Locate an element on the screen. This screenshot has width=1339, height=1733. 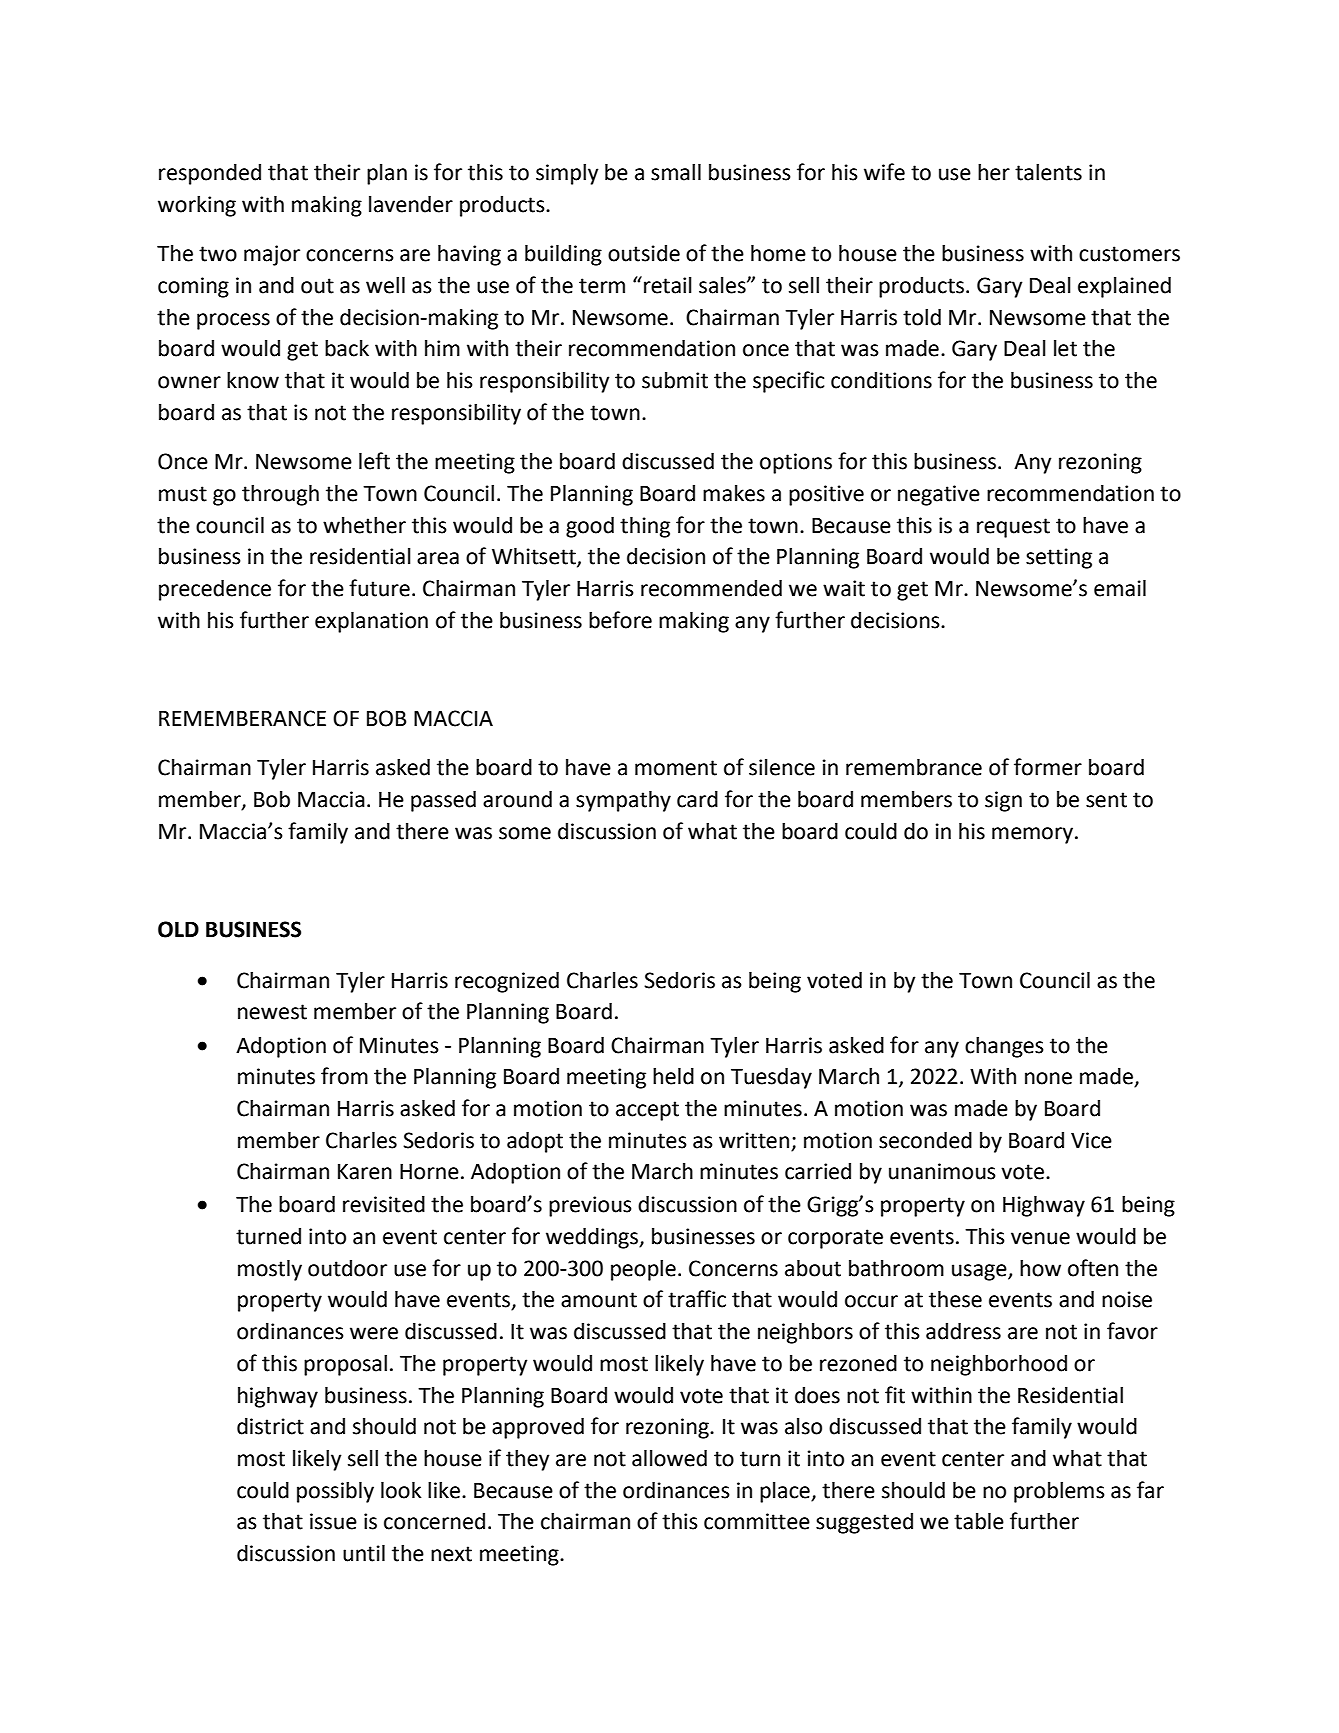
issue is located at coordinates (333, 1521).
